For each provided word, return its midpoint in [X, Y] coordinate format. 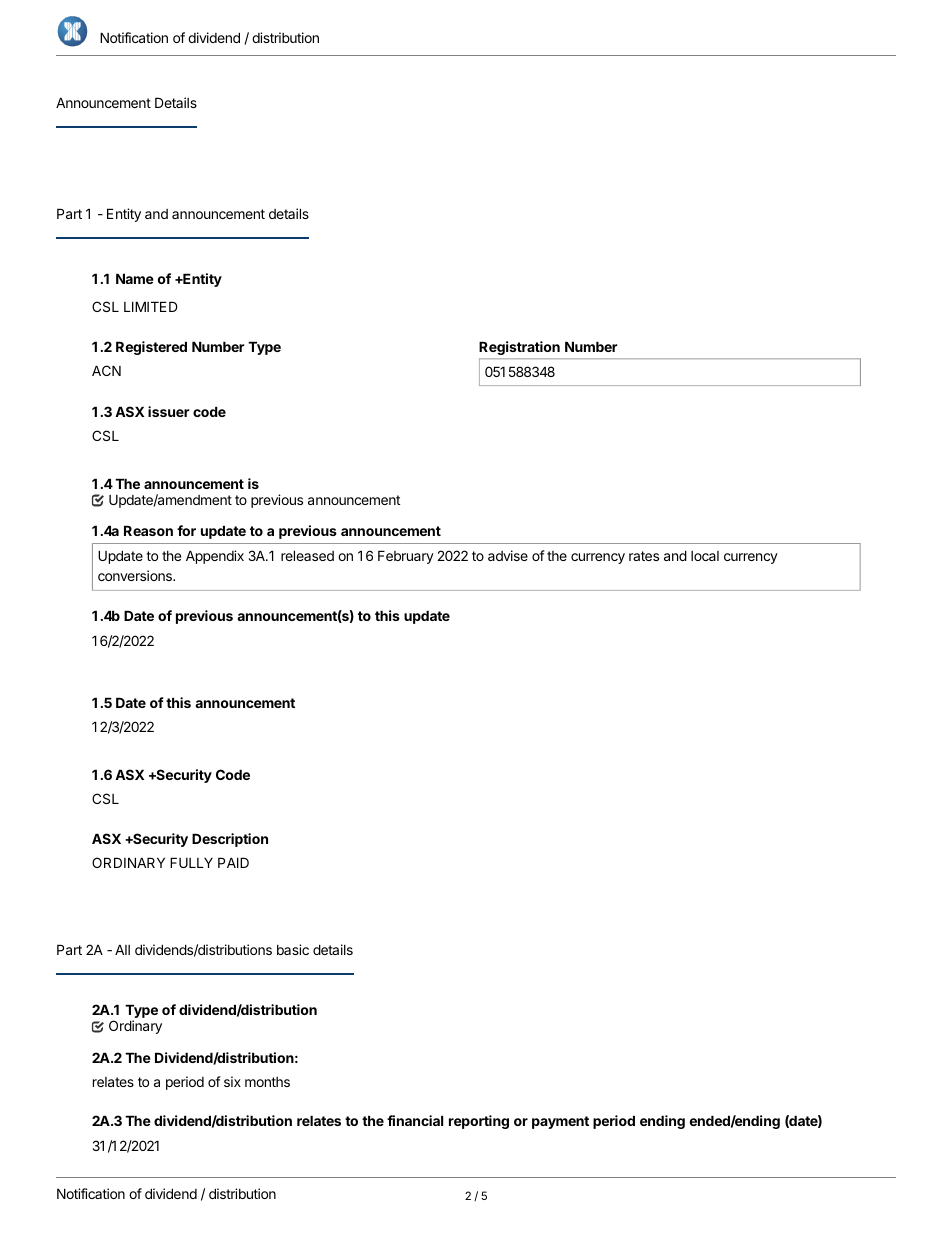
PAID [233, 862]
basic [293, 949]
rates [644, 556]
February [406, 557]
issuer [169, 411]
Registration [519, 348]
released [307, 555]
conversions [136, 575]
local [705, 556]
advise [508, 555]
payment [560, 1122]
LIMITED [151, 306]
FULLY [191, 862]
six [232, 1081]
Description [230, 840]
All [122, 949]
